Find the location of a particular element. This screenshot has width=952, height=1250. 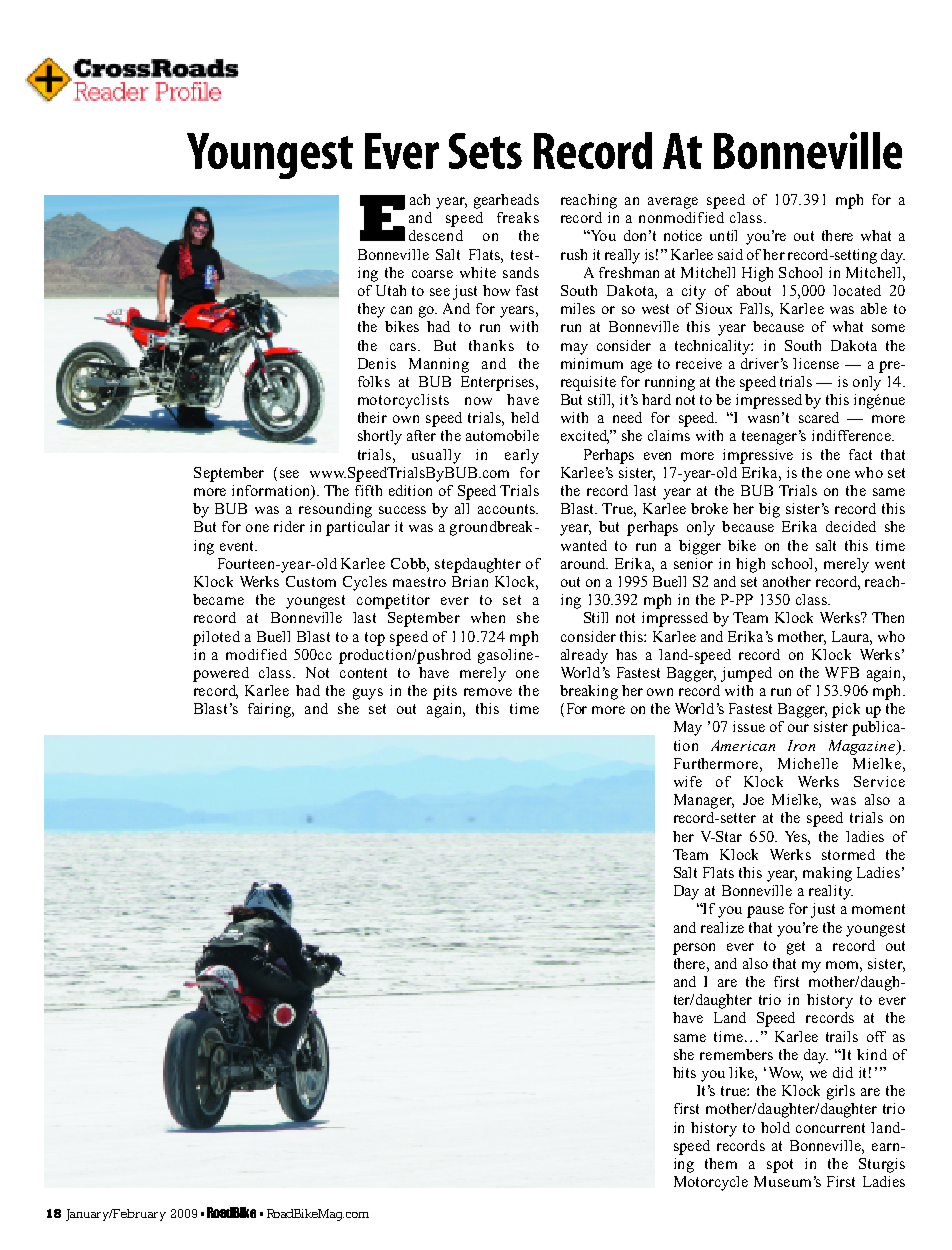

gearheads is located at coordinates (506, 201).
